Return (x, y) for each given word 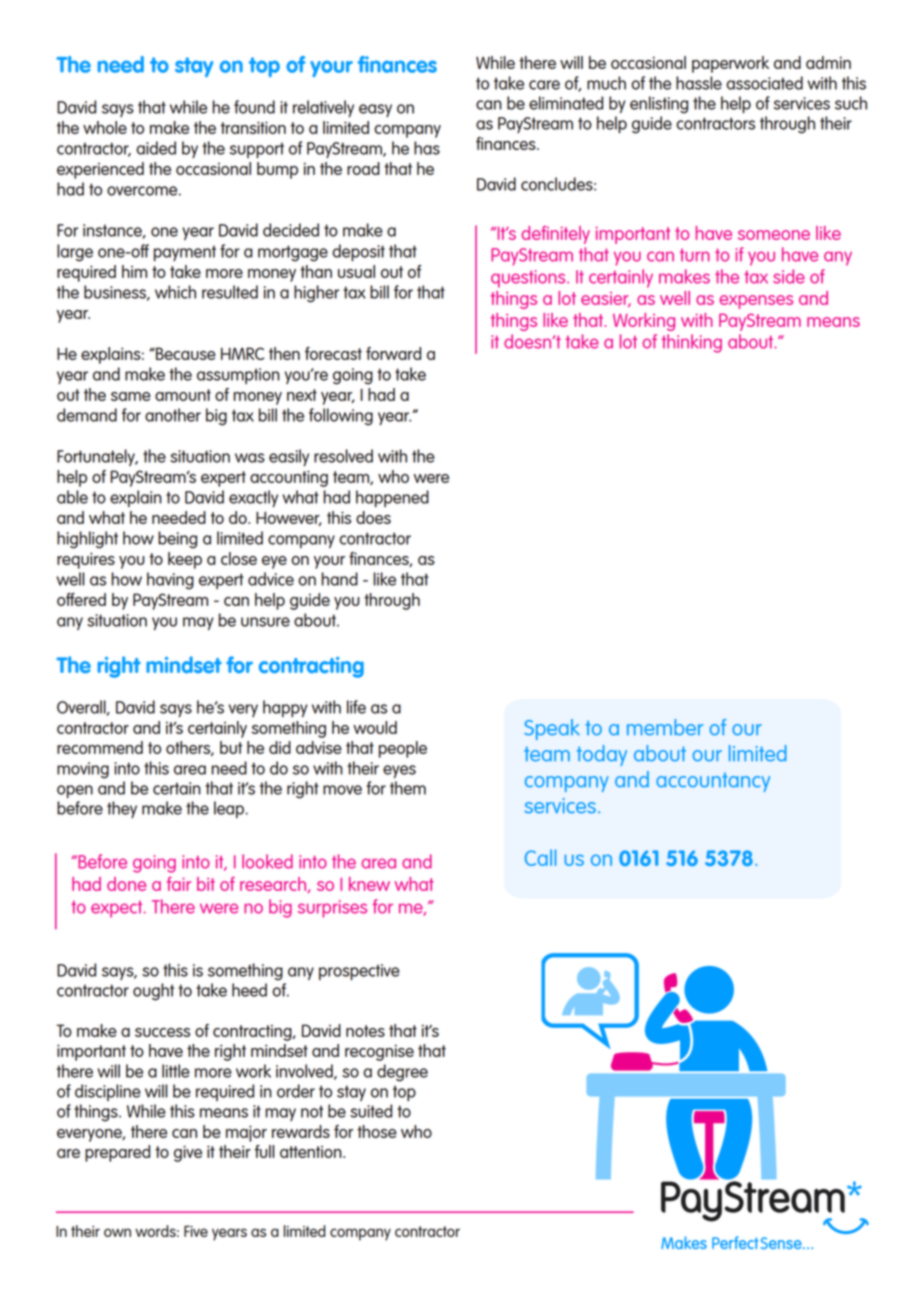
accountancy (713, 782)
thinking (692, 343)
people (403, 749)
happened (392, 498)
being (177, 540)
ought (153, 992)
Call (541, 857)
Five (196, 1231)
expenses (756, 302)
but (231, 747)
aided (156, 148)
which (175, 292)
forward (393, 353)
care (544, 85)
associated (764, 83)
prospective (359, 972)
